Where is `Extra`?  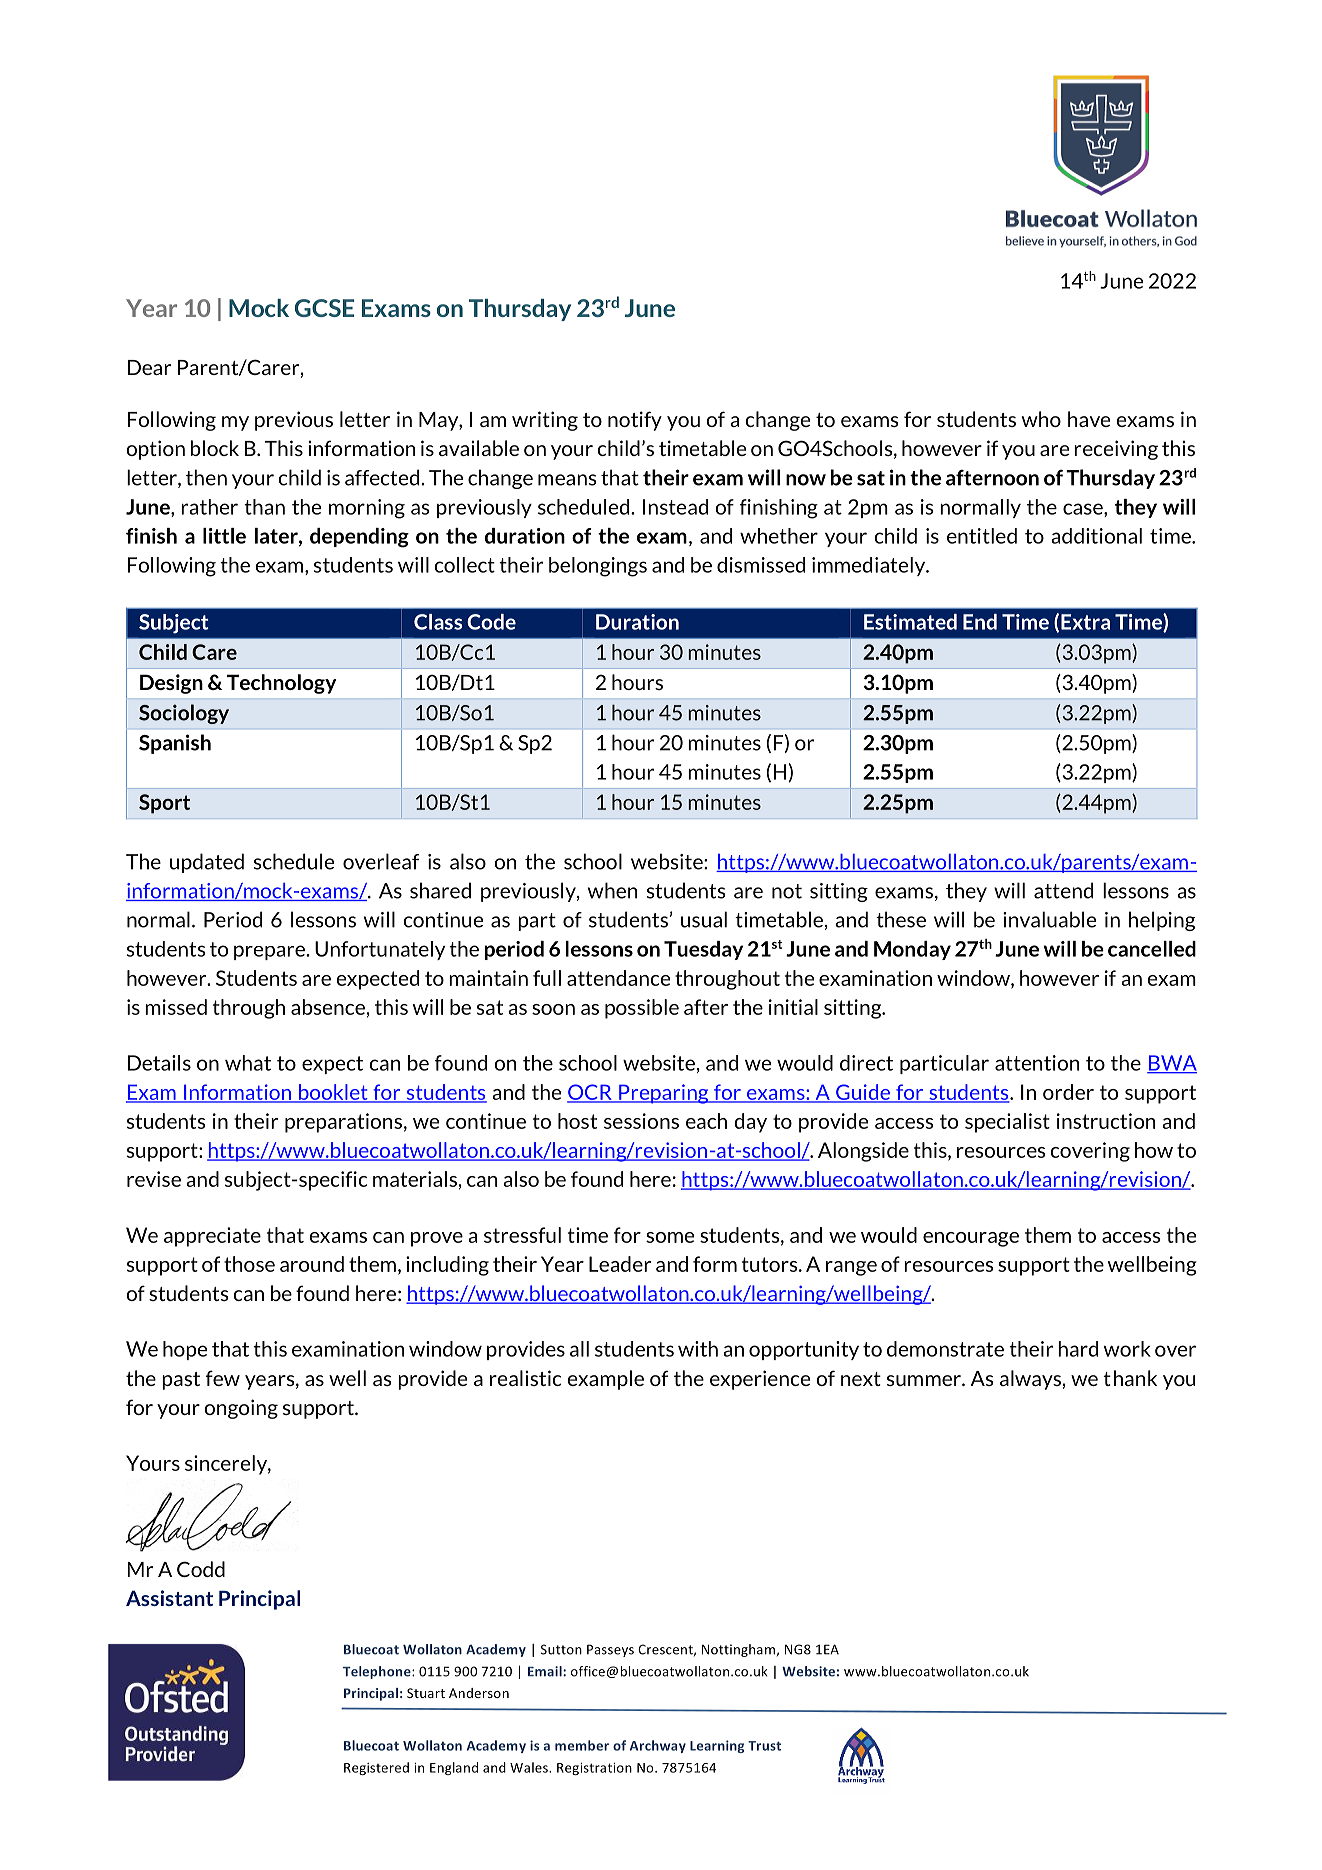
Extra is located at coordinates (1085, 622).
